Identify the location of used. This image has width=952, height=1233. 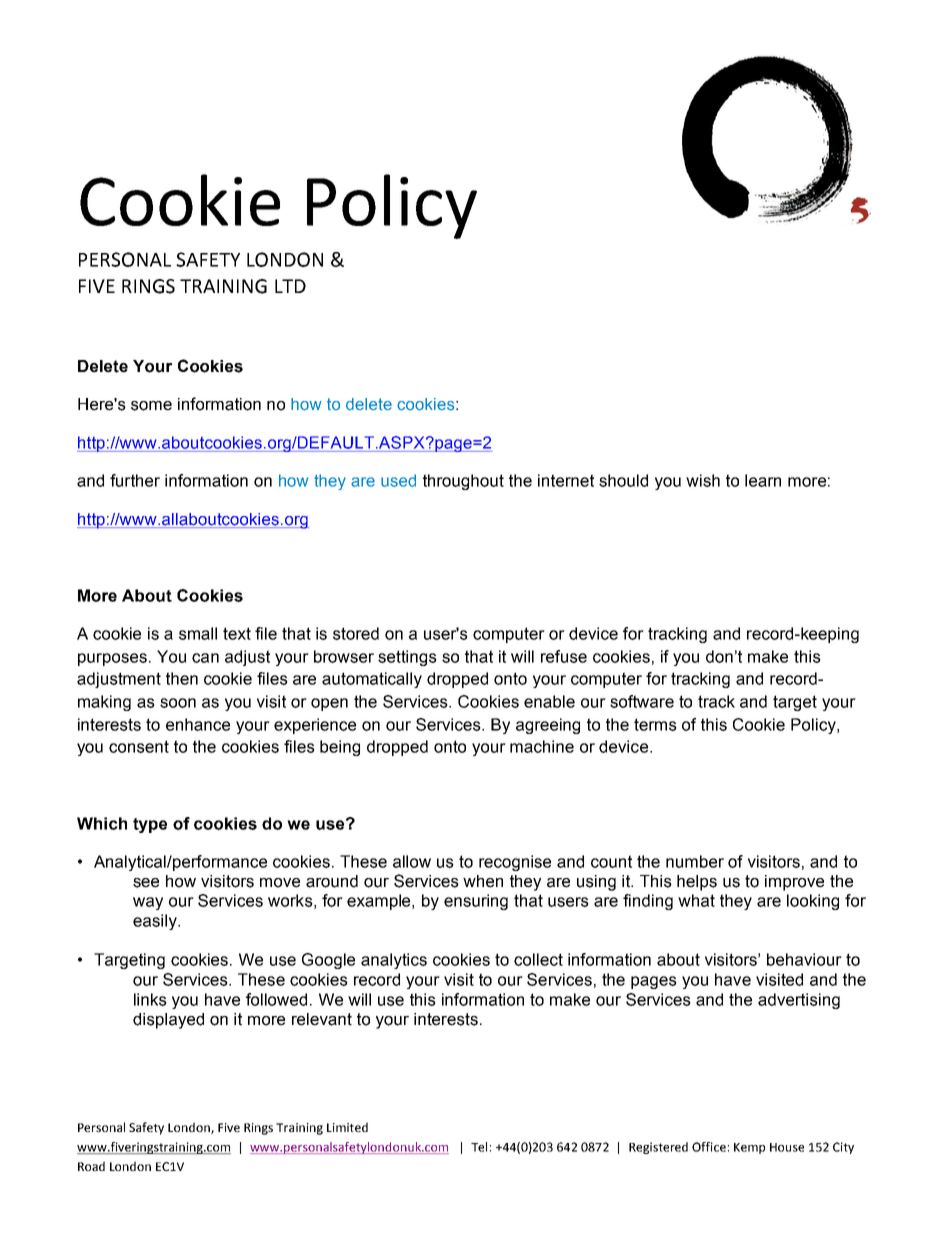
(398, 480).
